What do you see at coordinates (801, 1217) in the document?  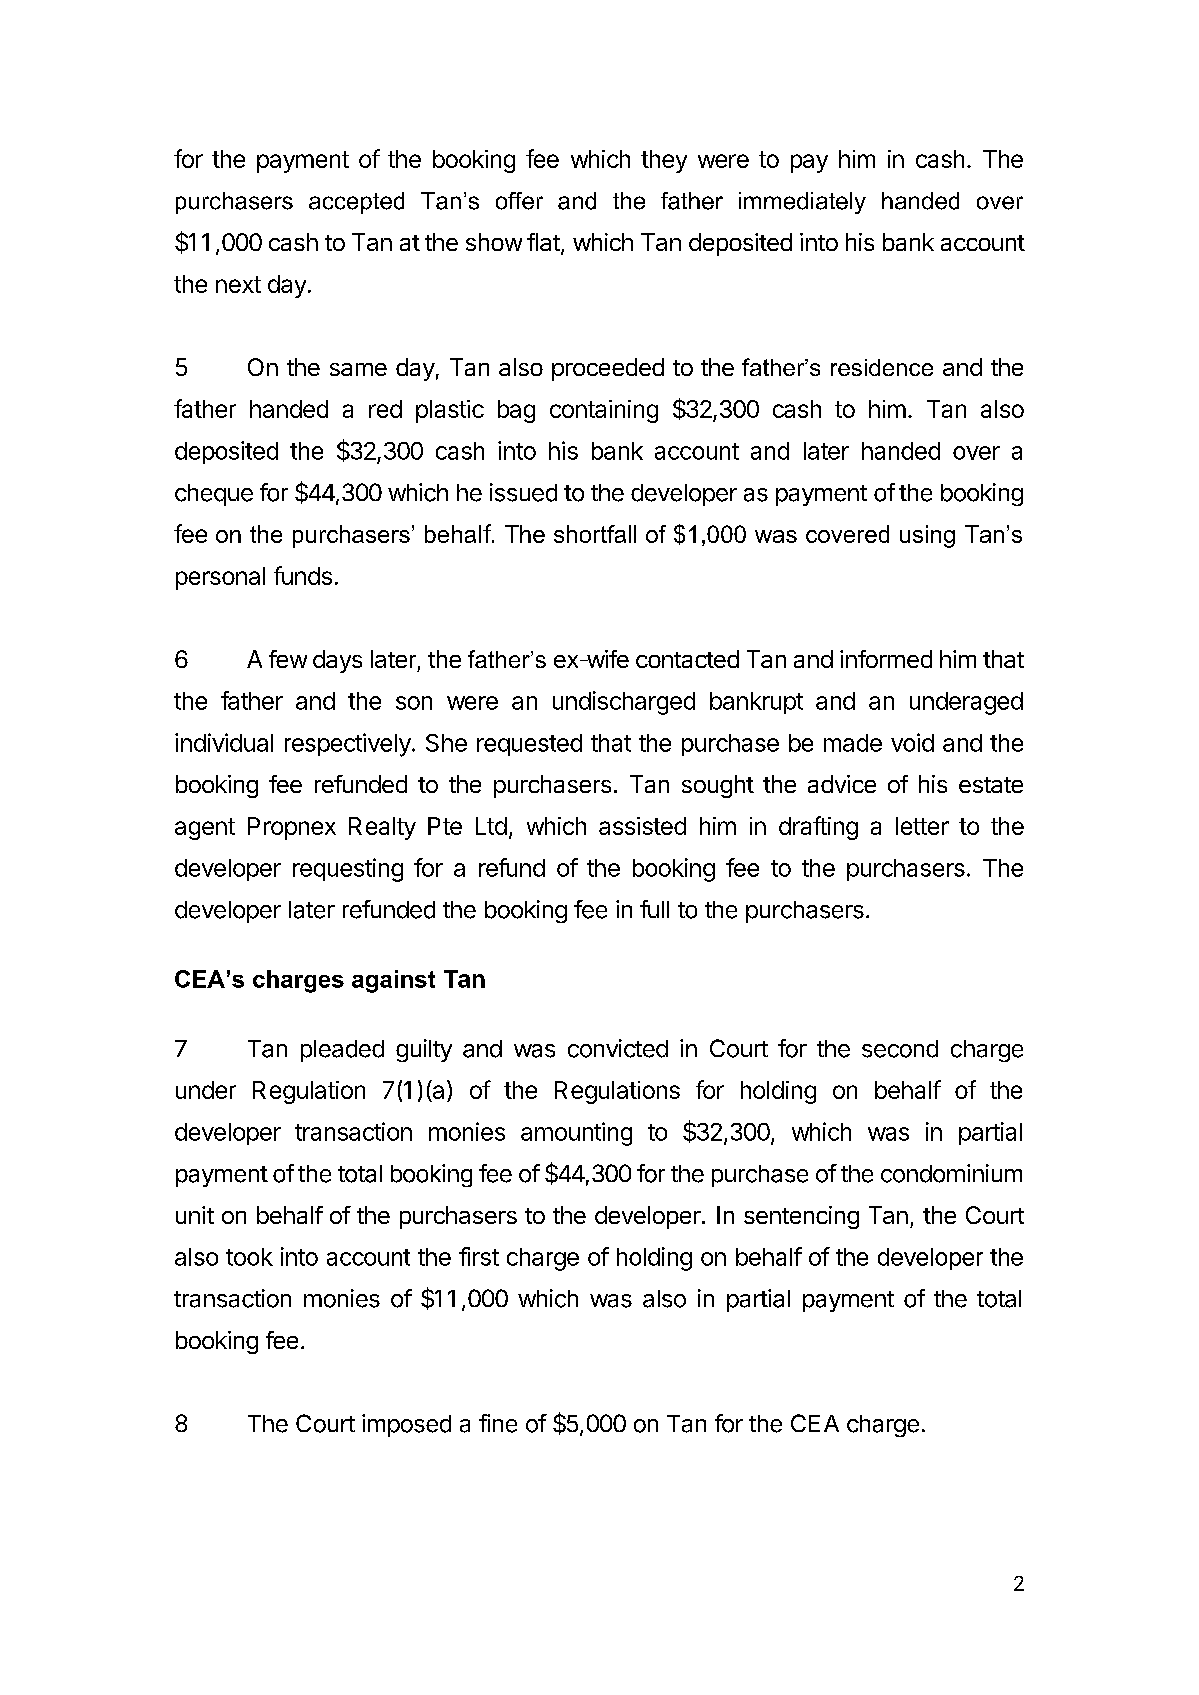 I see `sentencing` at bounding box center [801, 1217].
